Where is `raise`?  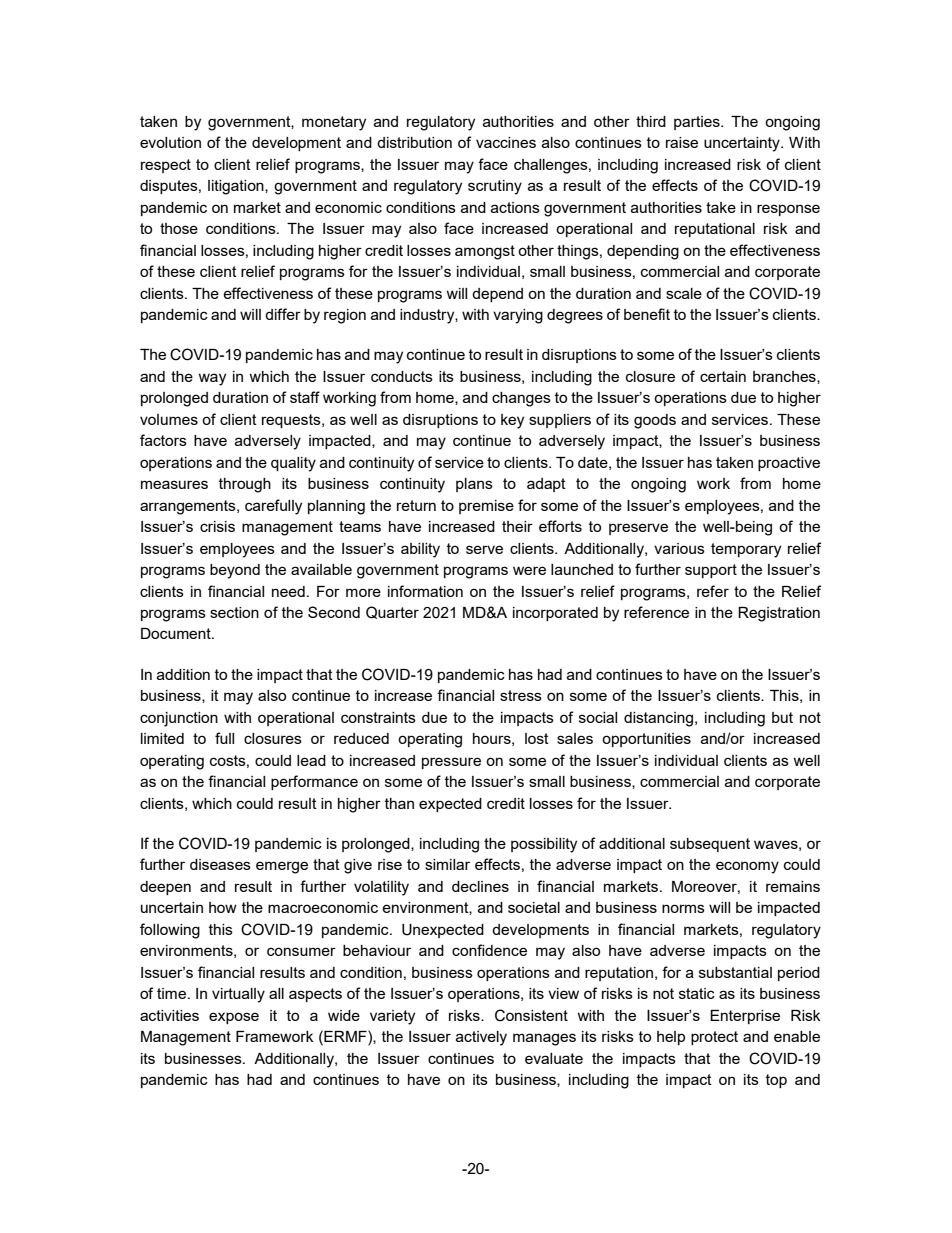
raise is located at coordinates (682, 142).
